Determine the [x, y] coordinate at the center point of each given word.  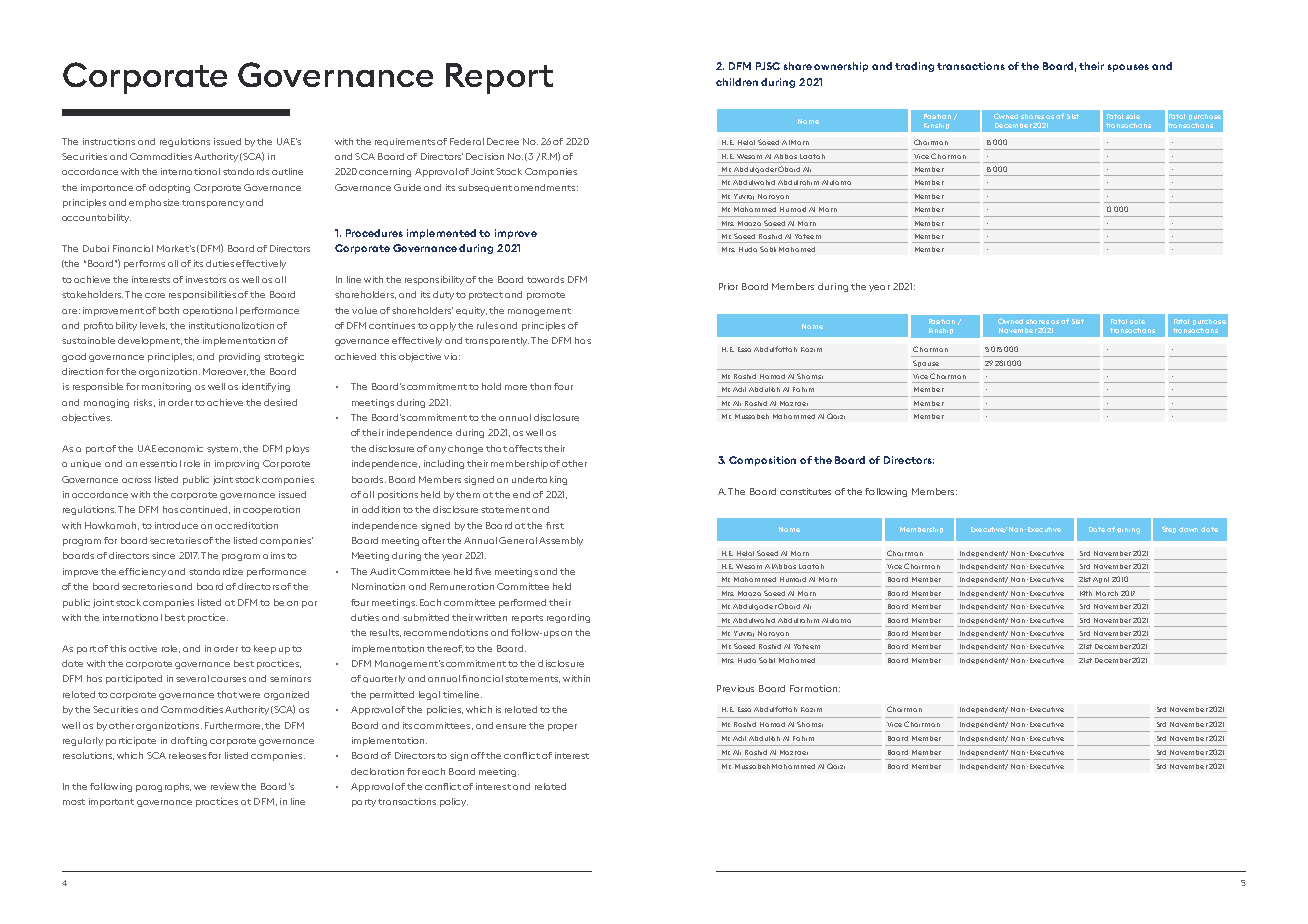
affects [525, 448]
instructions [109, 141]
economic [180, 448]
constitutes [805, 491]
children [737, 82]
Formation [813, 688]
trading [914, 67]
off [478, 755]
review [225, 786]
